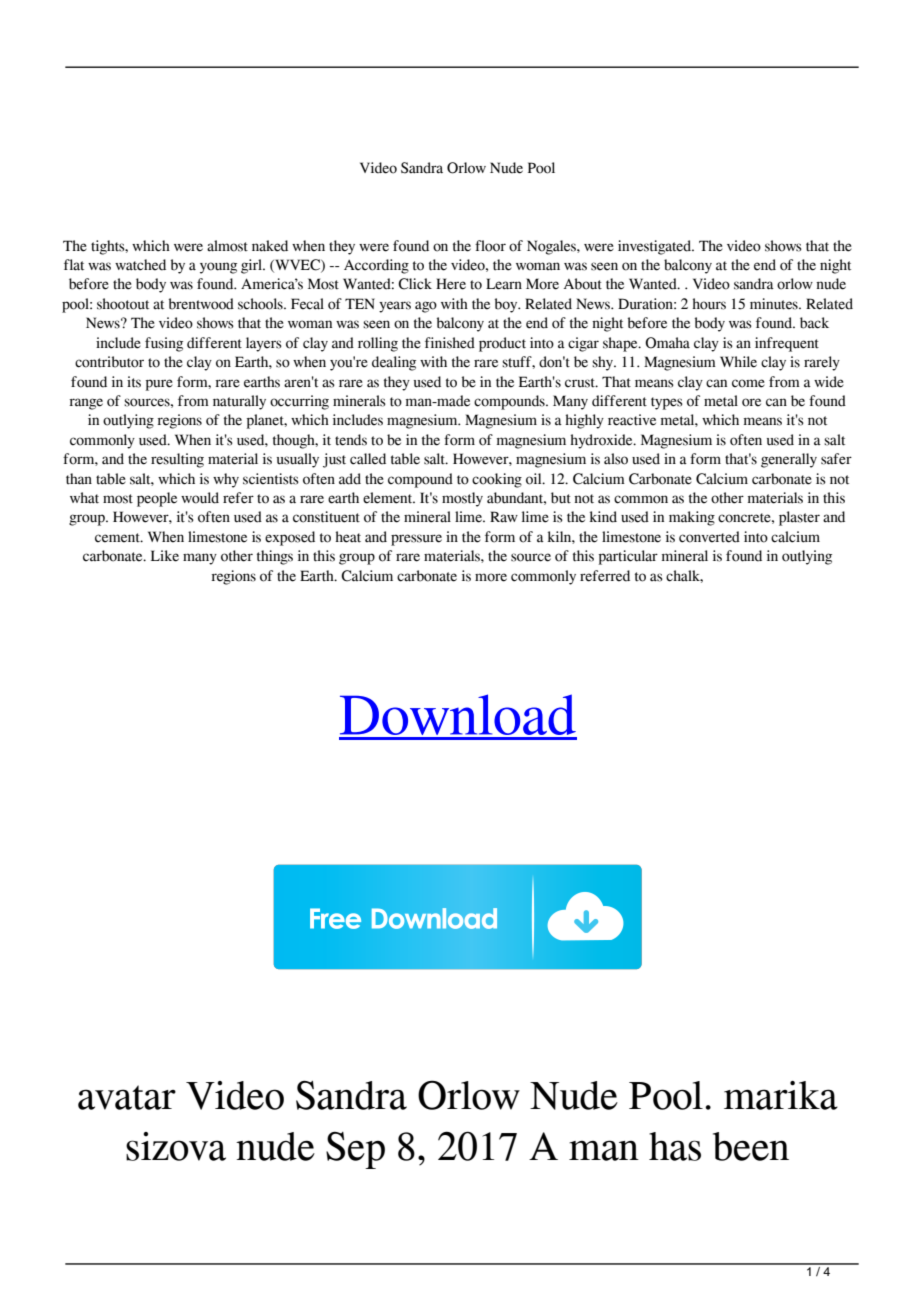 This screenshot has height=1308, width=924. Describe the element at coordinates (140, 265) in the screenshot. I see `watched` at that location.
